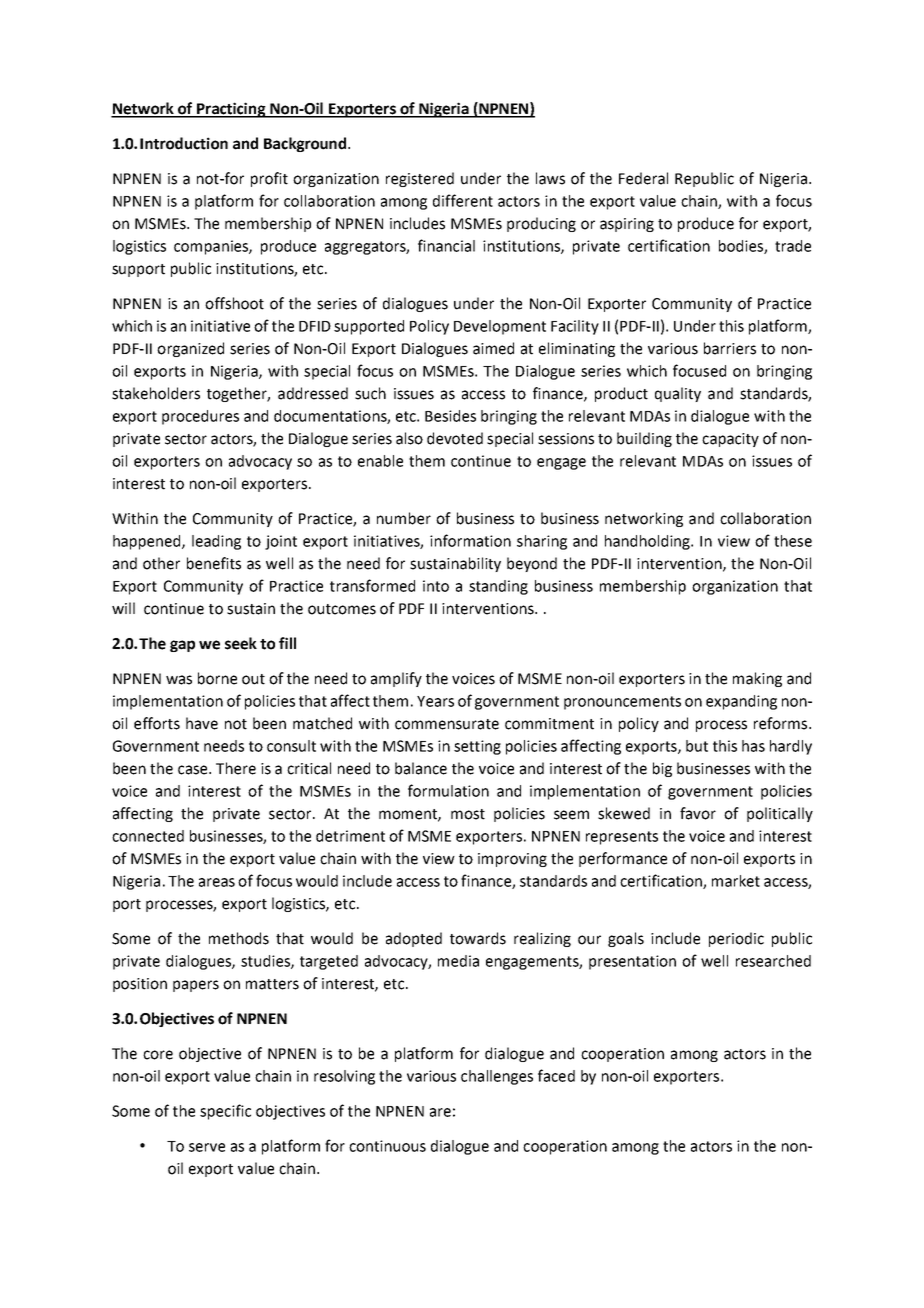 The width and height of the screenshot is (924, 1308). I want to click on Practicing, so click(231, 110).
